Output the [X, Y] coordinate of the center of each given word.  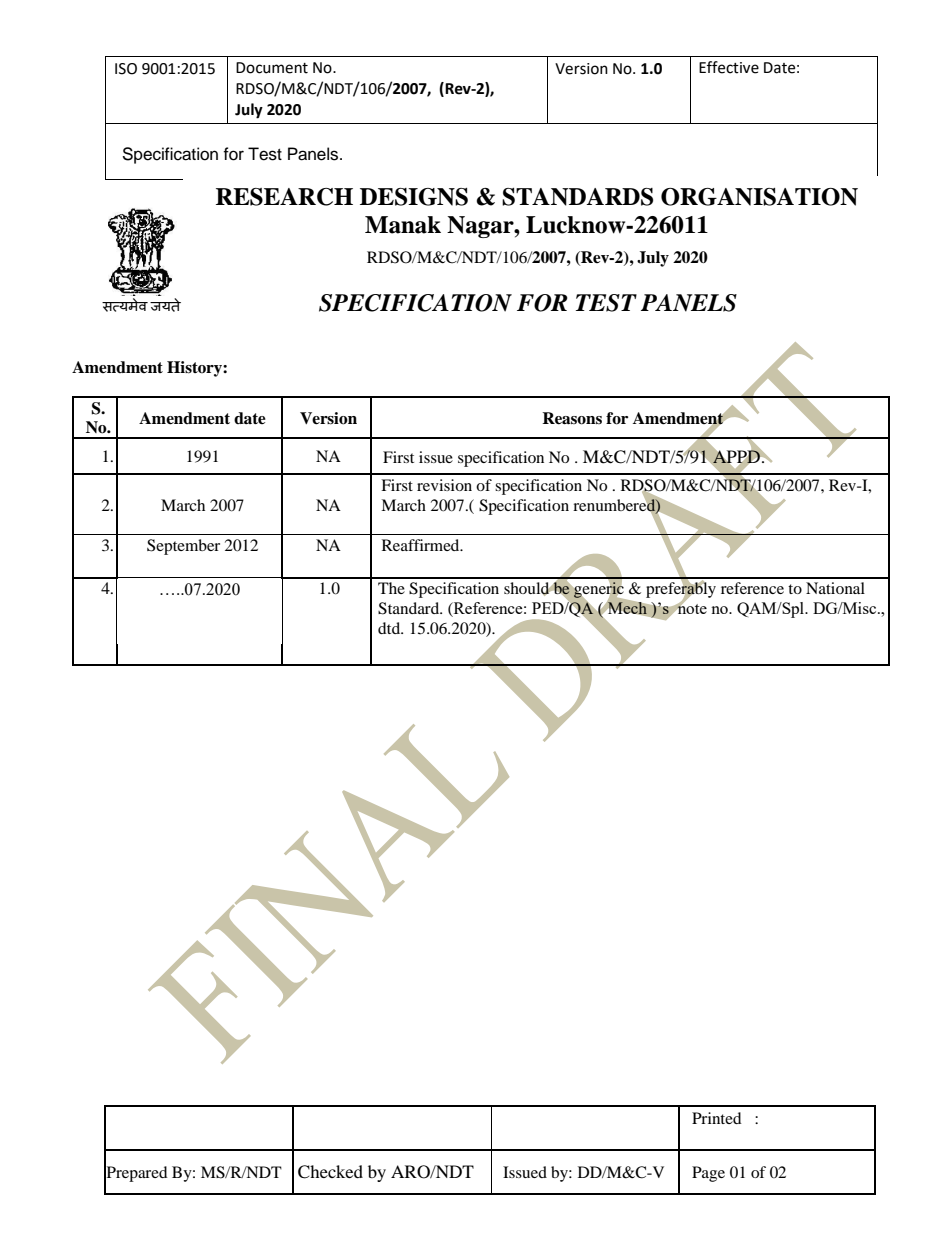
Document [272, 68]
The [391, 588]
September [183, 547]
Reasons [572, 418]
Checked [330, 1172]
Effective [729, 67]
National [835, 588]
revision [444, 485]
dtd [390, 628]
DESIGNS [414, 197]
